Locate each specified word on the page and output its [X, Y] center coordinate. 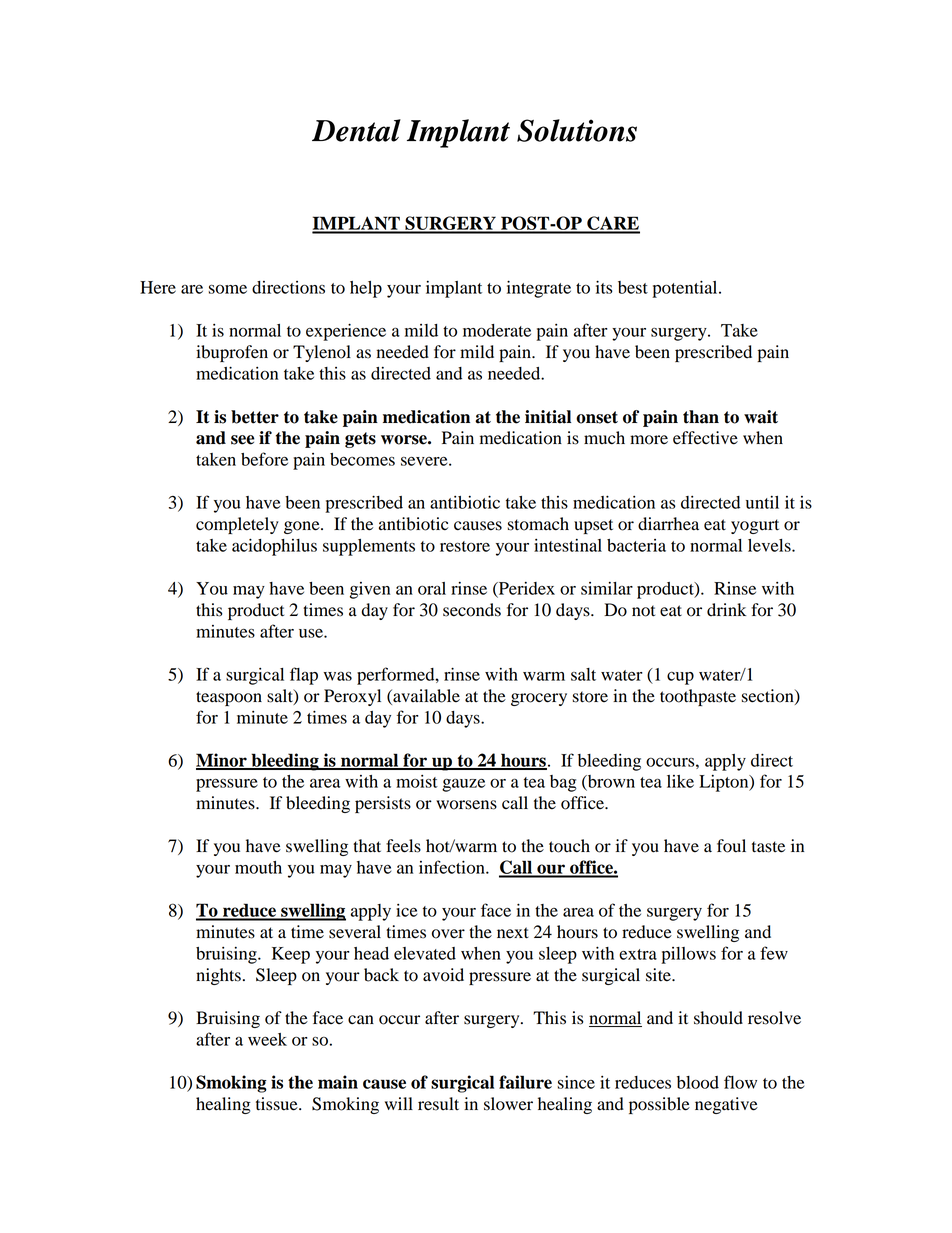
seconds [472, 610]
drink [726, 610]
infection [453, 867]
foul [731, 846]
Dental [356, 130]
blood [698, 1082]
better [255, 417]
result [438, 1104]
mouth [258, 867]
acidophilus [274, 547]
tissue [278, 1104]
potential [686, 289]
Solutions [577, 130]
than [701, 417]
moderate [497, 330]
